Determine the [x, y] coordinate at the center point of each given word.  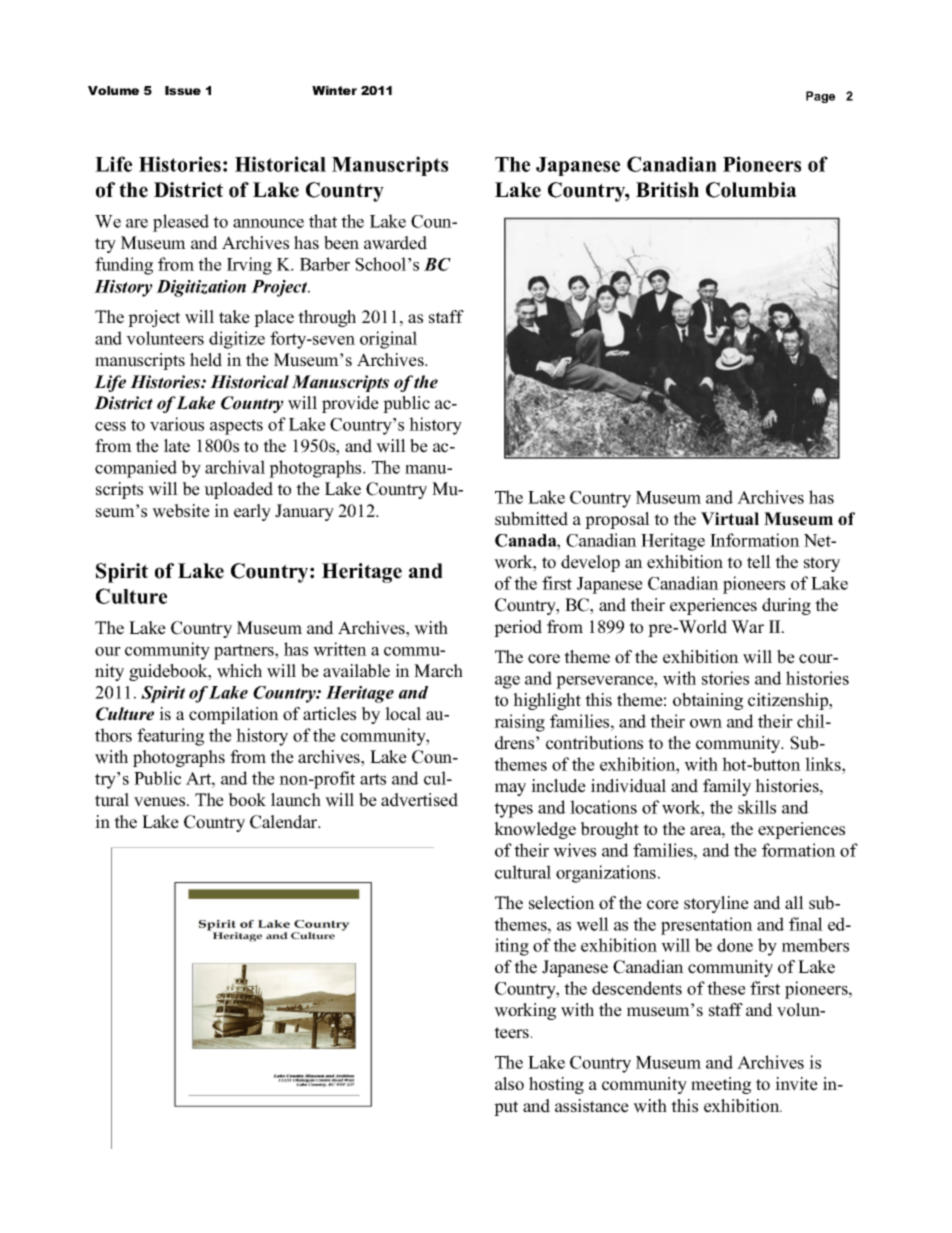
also [509, 1084]
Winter [334, 90]
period [518, 628]
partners [245, 652]
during [786, 606]
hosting [556, 1085]
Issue [183, 90]
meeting [721, 1085]
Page [820, 97]
